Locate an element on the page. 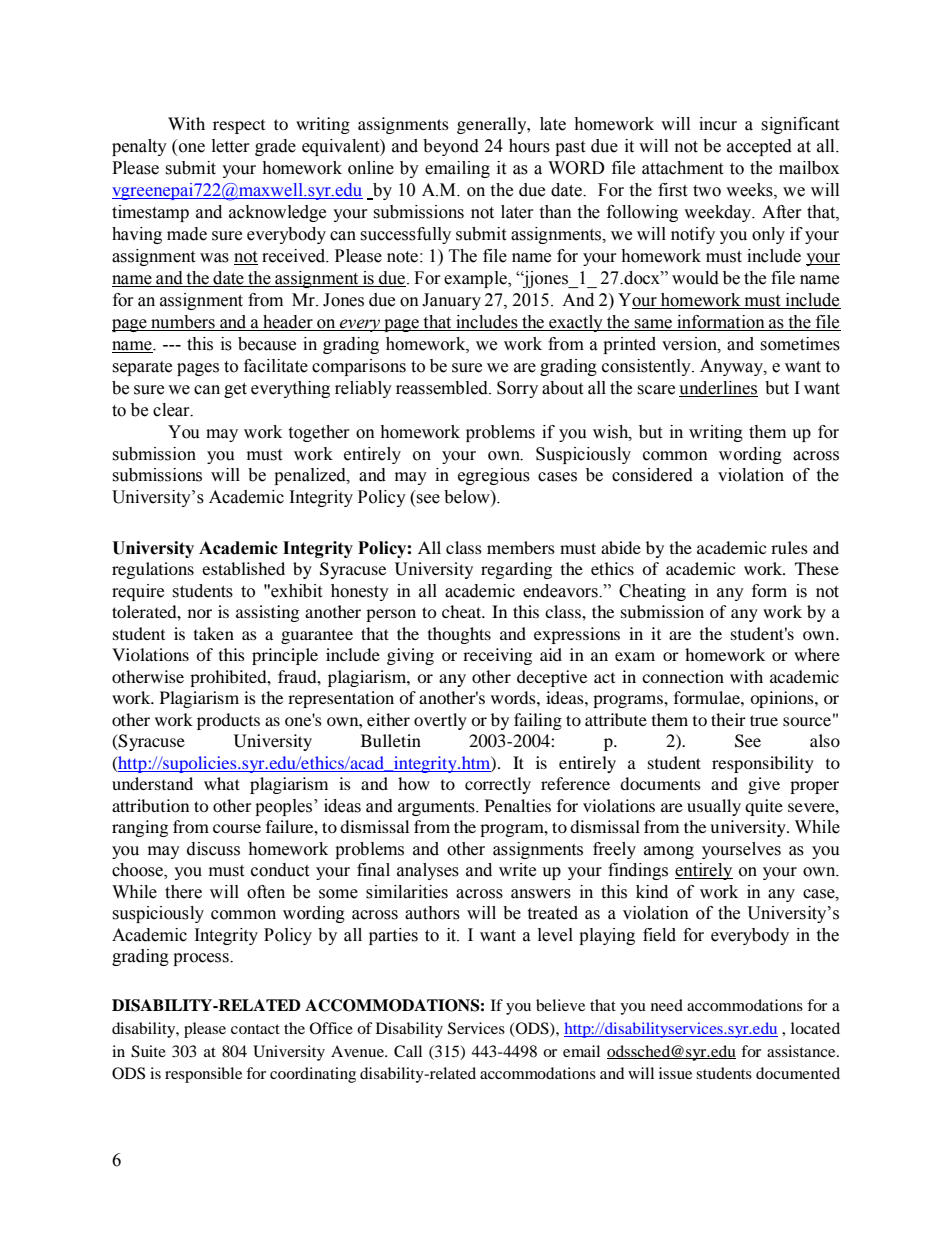 The height and width of the document is (1233, 952). responsibility is located at coordinates (763, 764).
